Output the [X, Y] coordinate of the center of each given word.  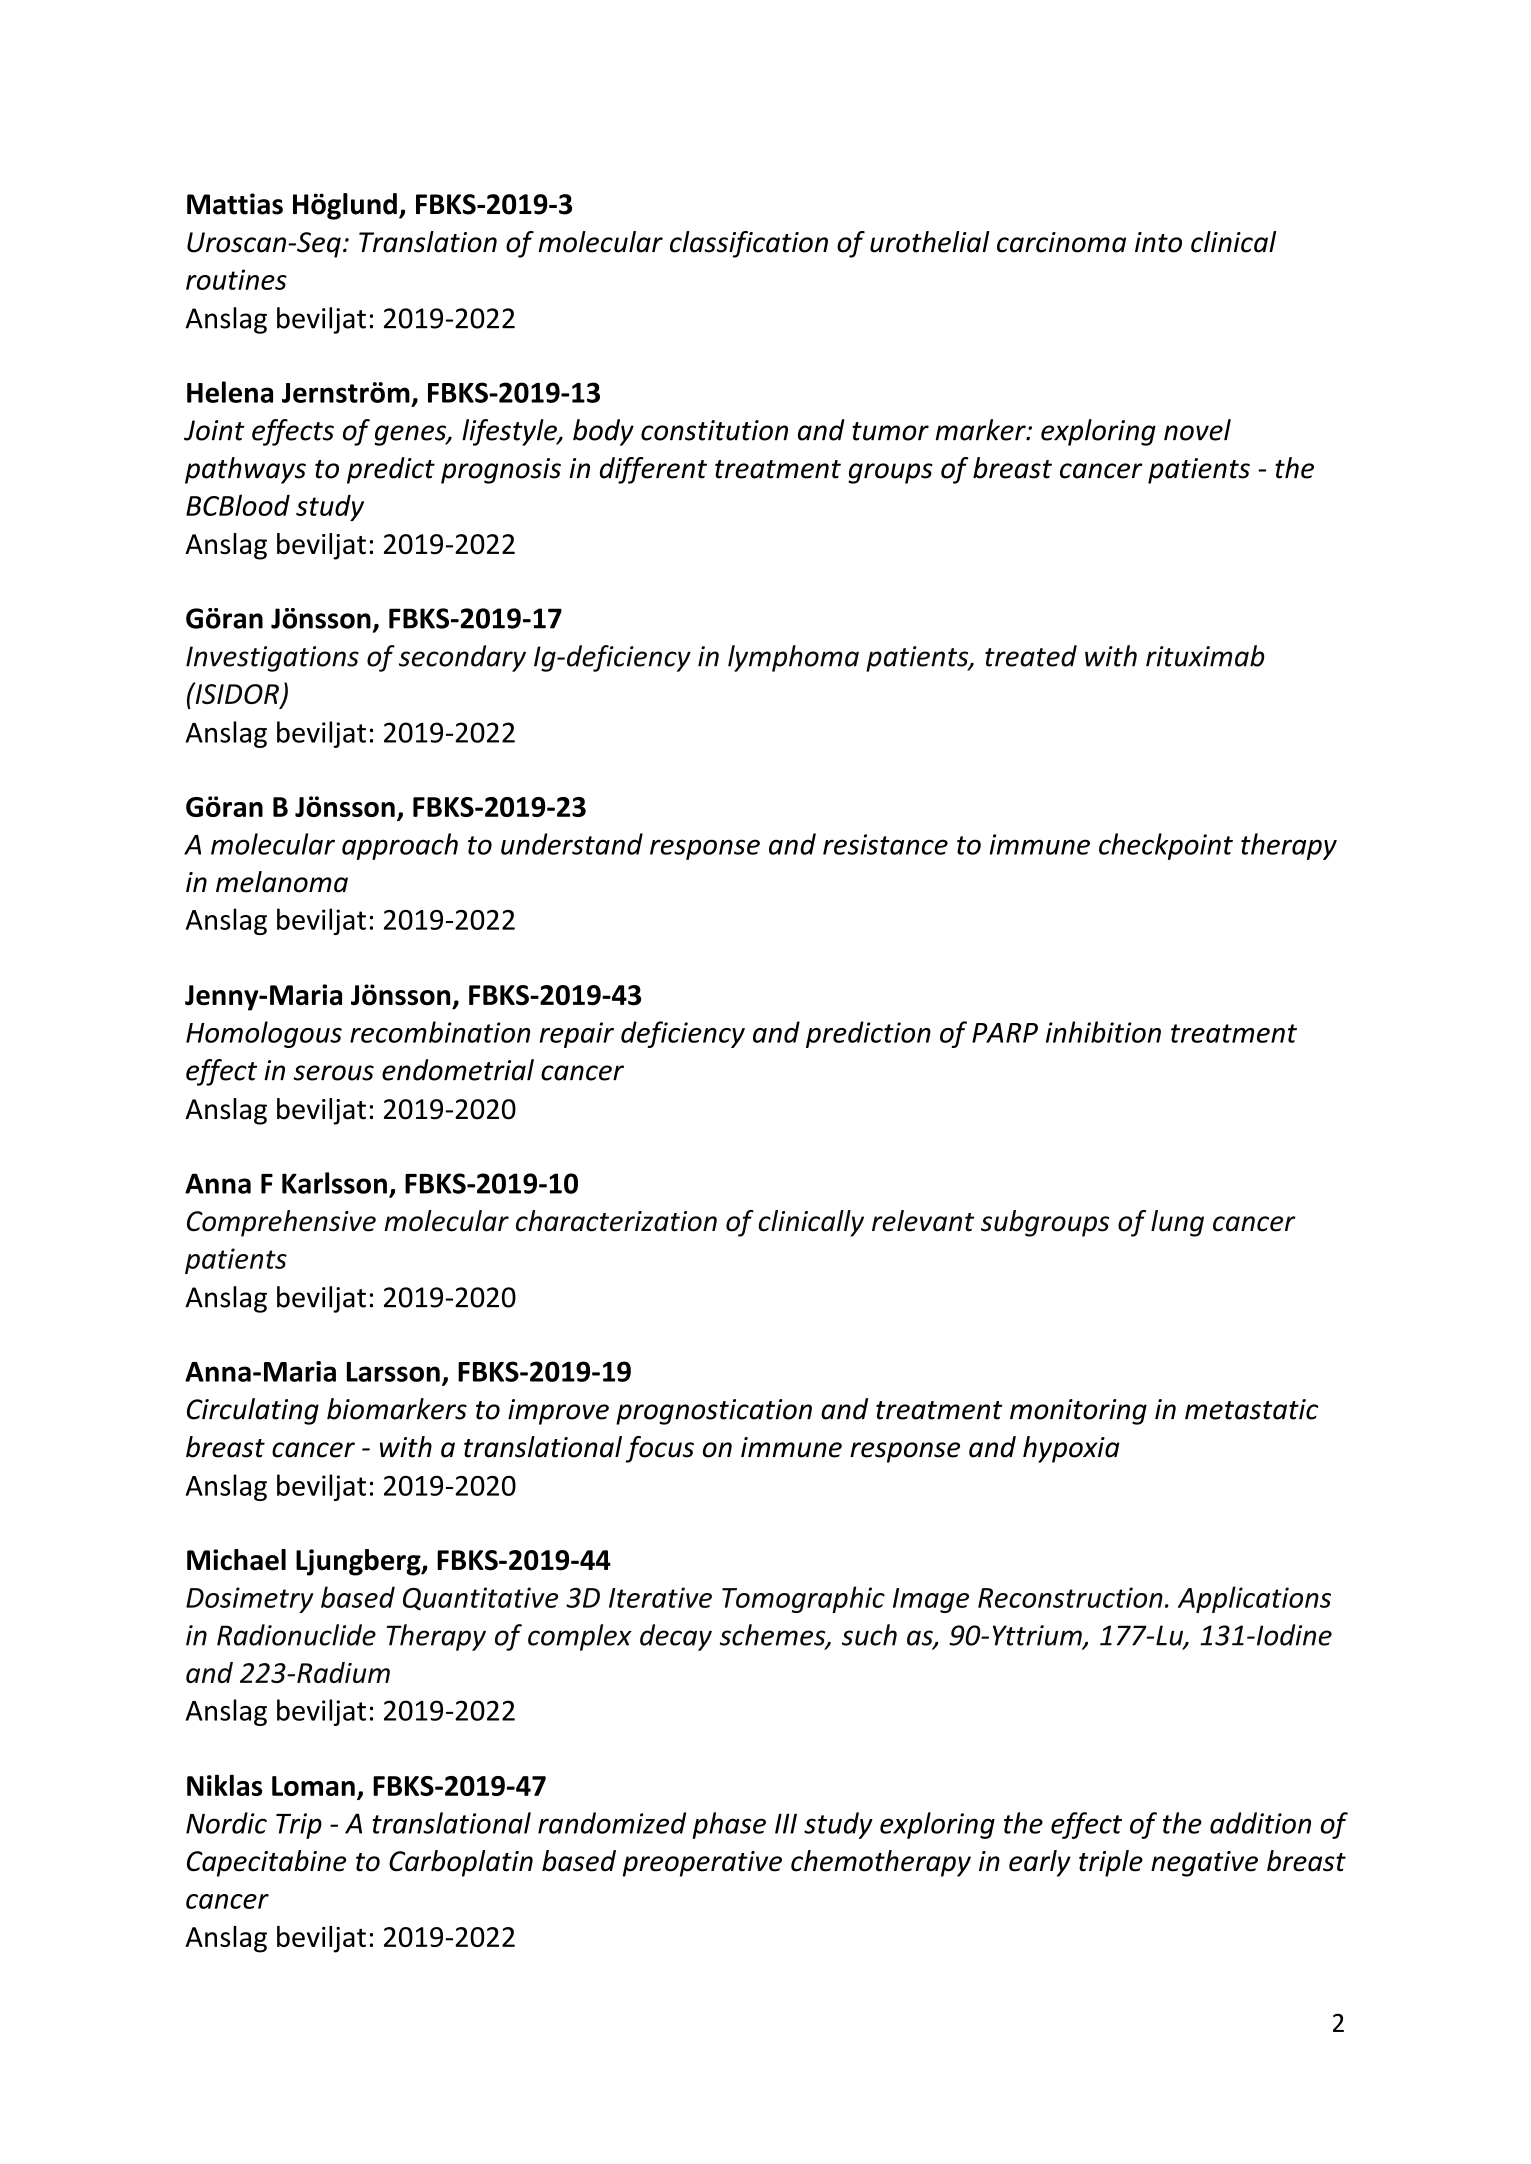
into [1158, 242]
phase [729, 1825]
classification [749, 244]
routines [236, 279]
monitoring [1078, 1412]
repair [577, 1035]
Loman [313, 1786]
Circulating [253, 1411]
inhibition [1103, 1032]
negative [1204, 1864]
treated [1031, 656]
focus [659, 1449]
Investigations [272, 659]
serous [333, 1073]
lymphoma [793, 658]
